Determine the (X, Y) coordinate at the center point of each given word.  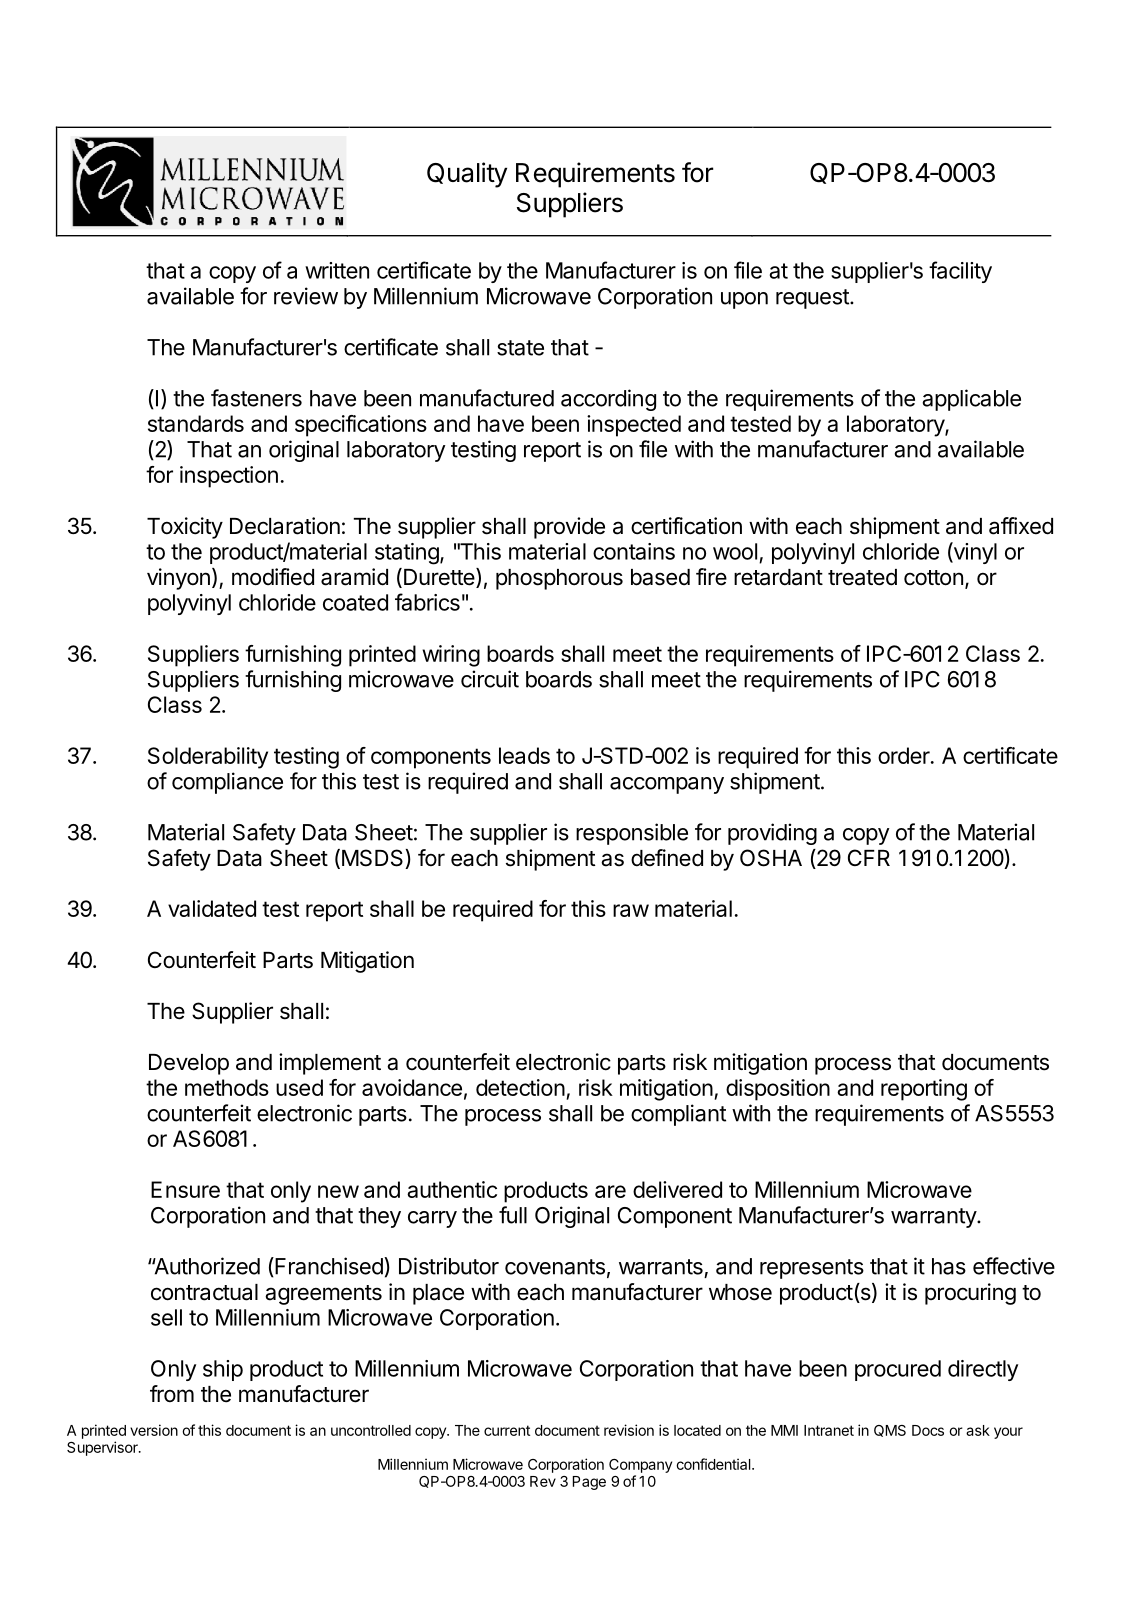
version (154, 1430)
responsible (632, 834)
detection (520, 1087)
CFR (869, 857)
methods (227, 1087)
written (337, 270)
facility (960, 272)
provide (569, 528)
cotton (933, 578)
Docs (928, 1430)
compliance (227, 783)
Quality (467, 175)
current (507, 1430)
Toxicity (185, 528)
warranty (934, 1218)
